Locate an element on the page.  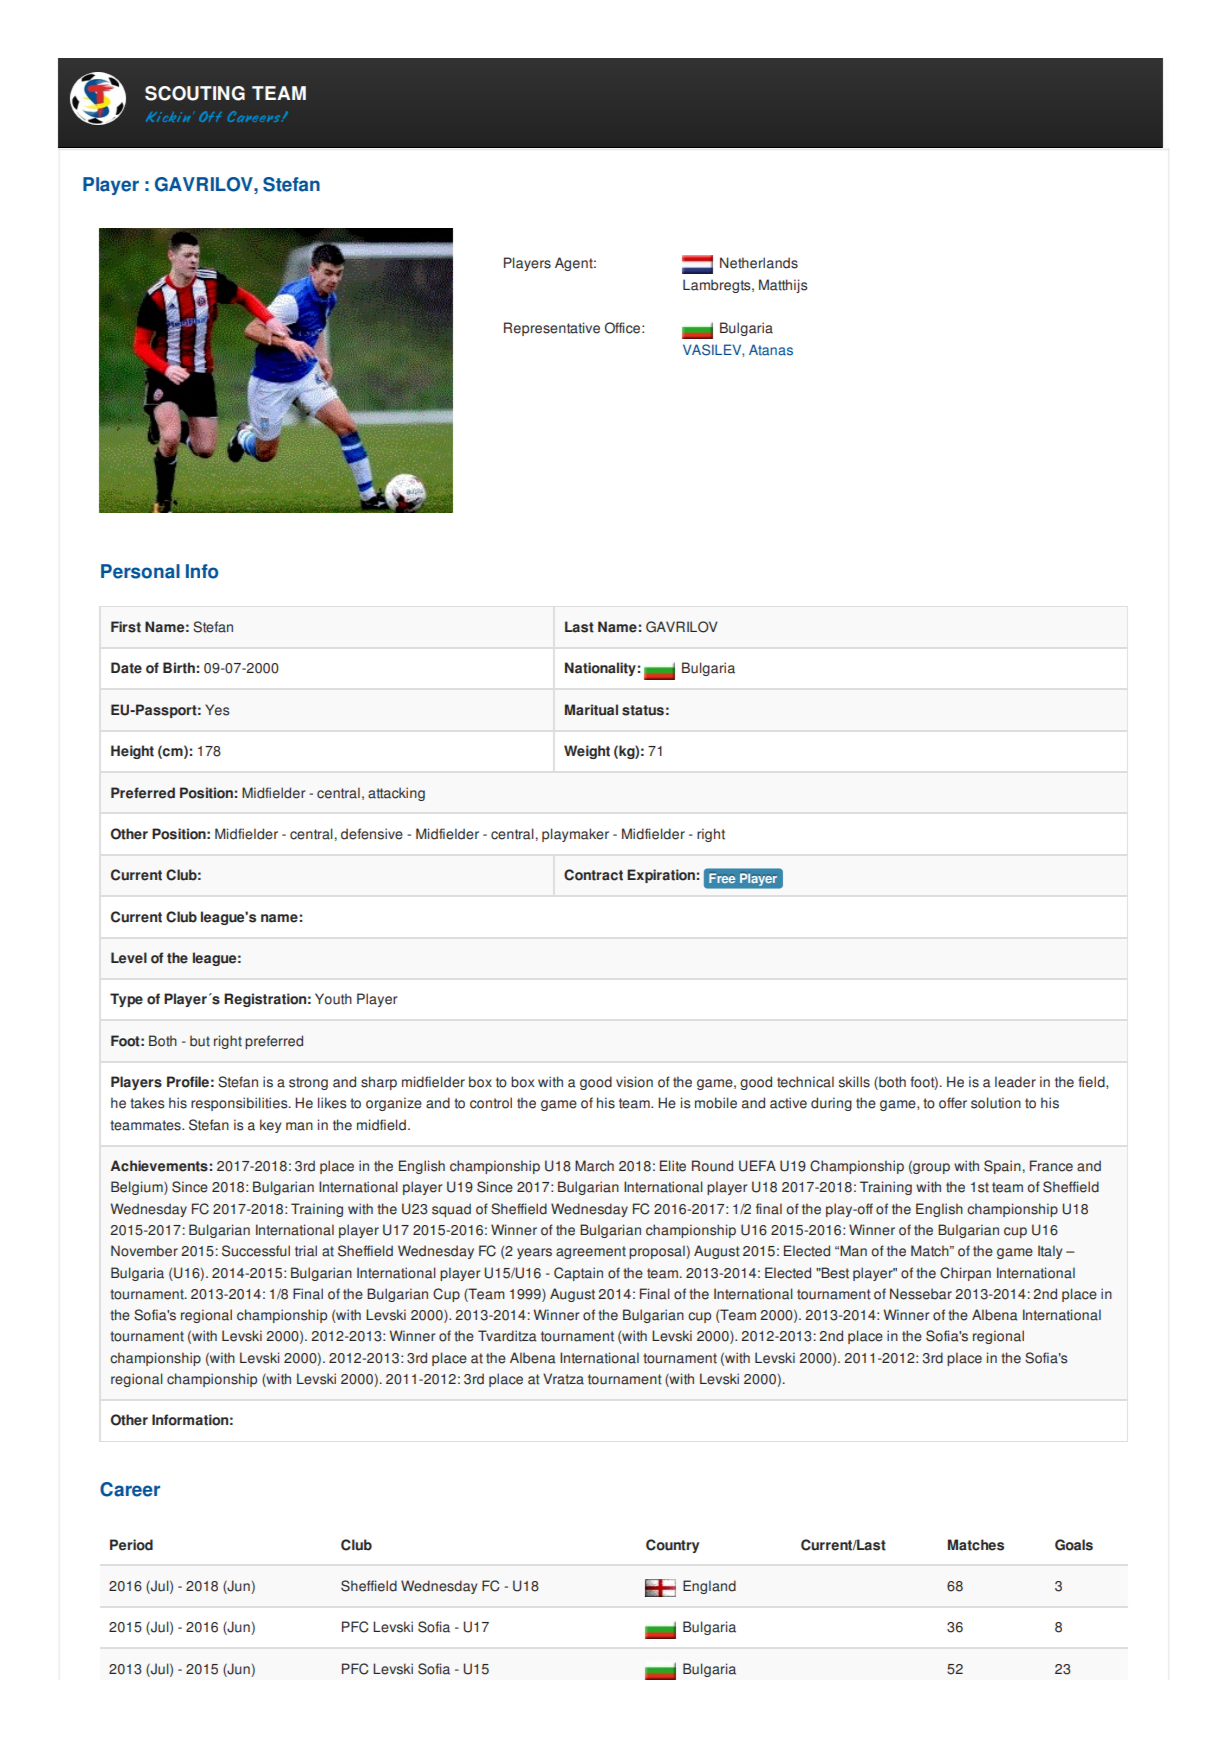
Expiration is located at coordinates (661, 876).
